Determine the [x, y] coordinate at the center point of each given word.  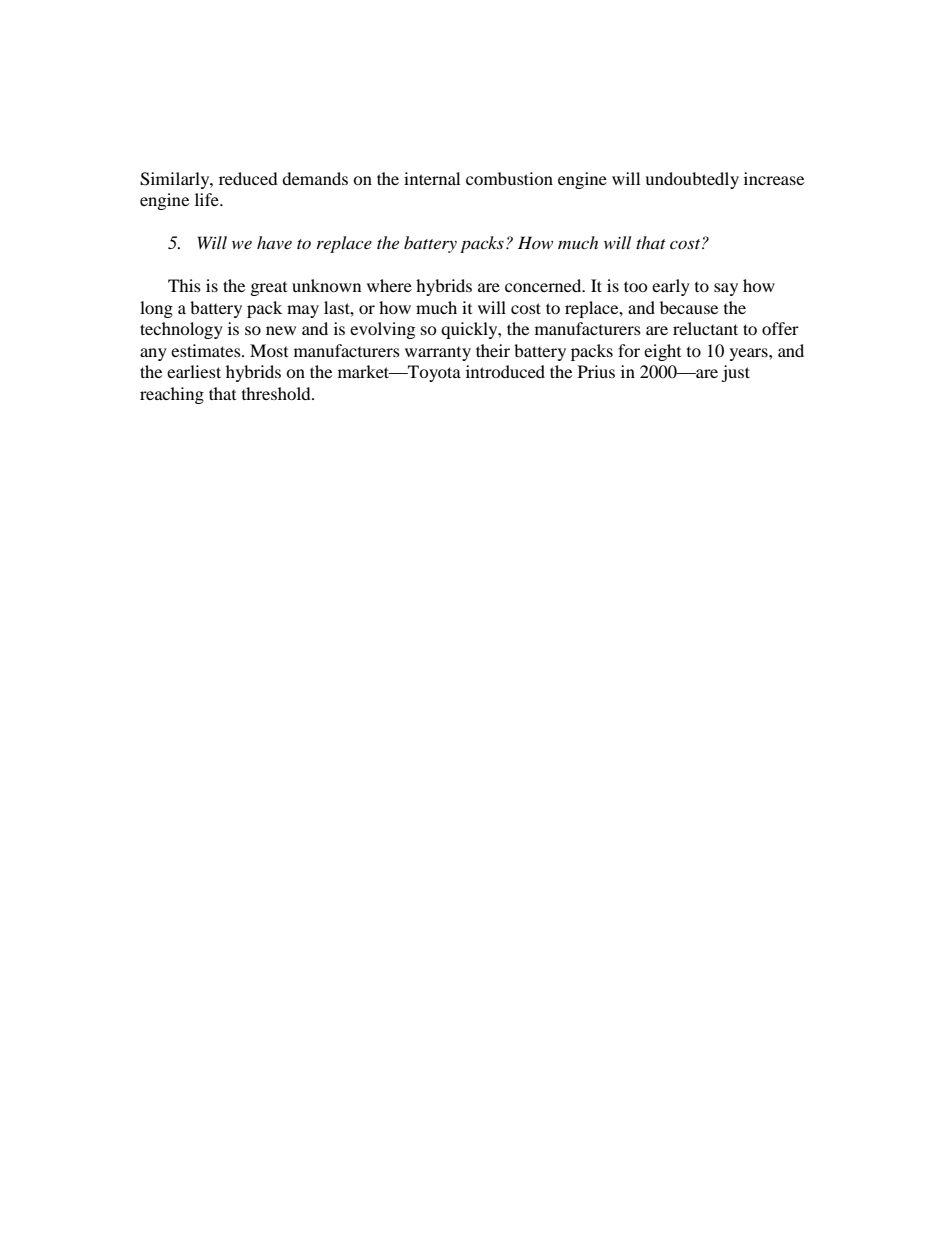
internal [432, 178]
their [493, 350]
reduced [248, 178]
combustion [509, 178]
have [274, 242]
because [689, 307]
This [184, 285]
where [389, 285]
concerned [544, 285]
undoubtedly [692, 180]
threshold [277, 393]
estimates [207, 350]
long [156, 309]
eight [662, 352]
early [671, 287]
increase [774, 178]
